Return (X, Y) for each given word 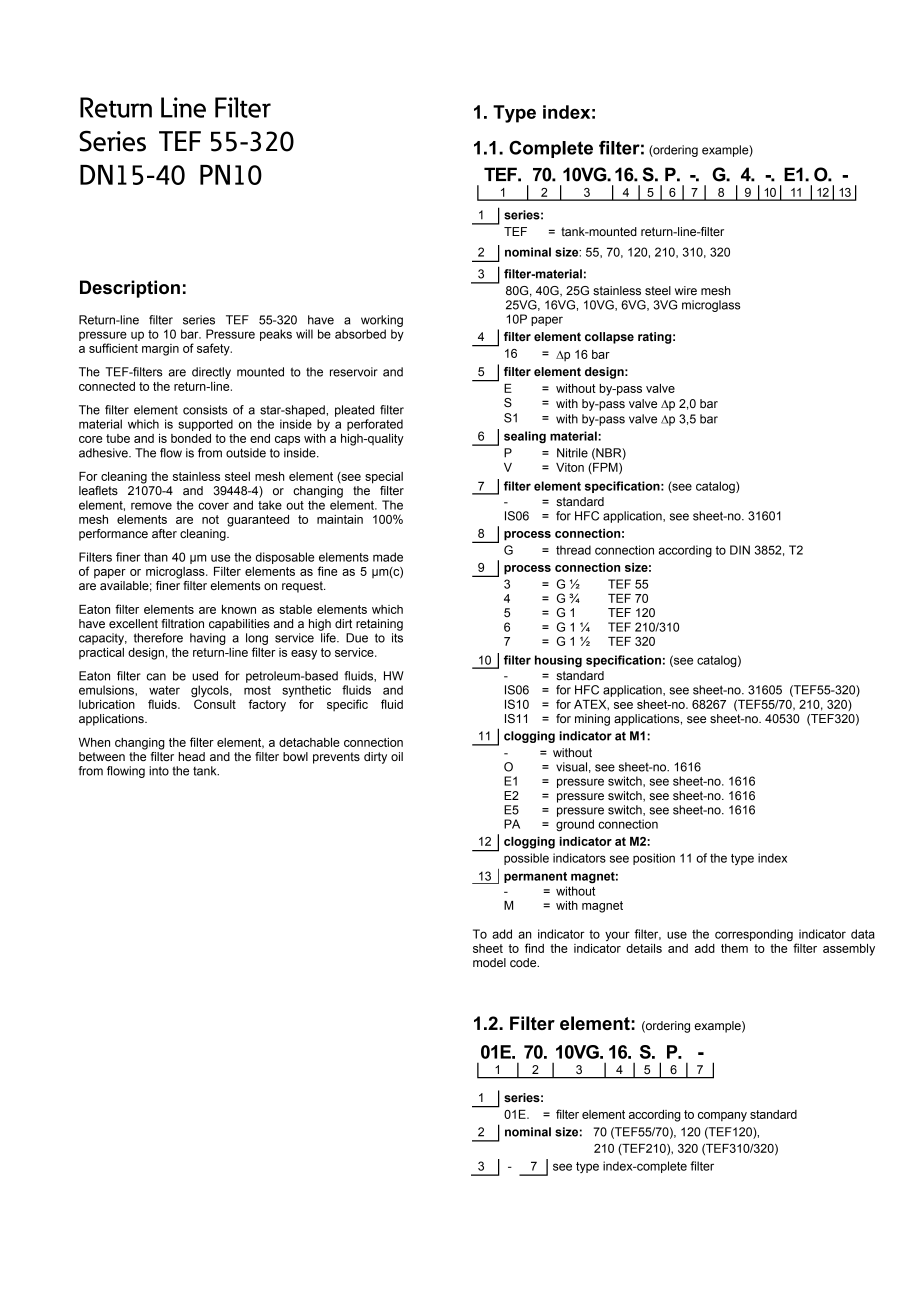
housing (558, 661)
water (164, 690)
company (722, 1117)
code (524, 962)
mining (592, 720)
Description (130, 289)
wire (686, 290)
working (382, 321)
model (489, 962)
